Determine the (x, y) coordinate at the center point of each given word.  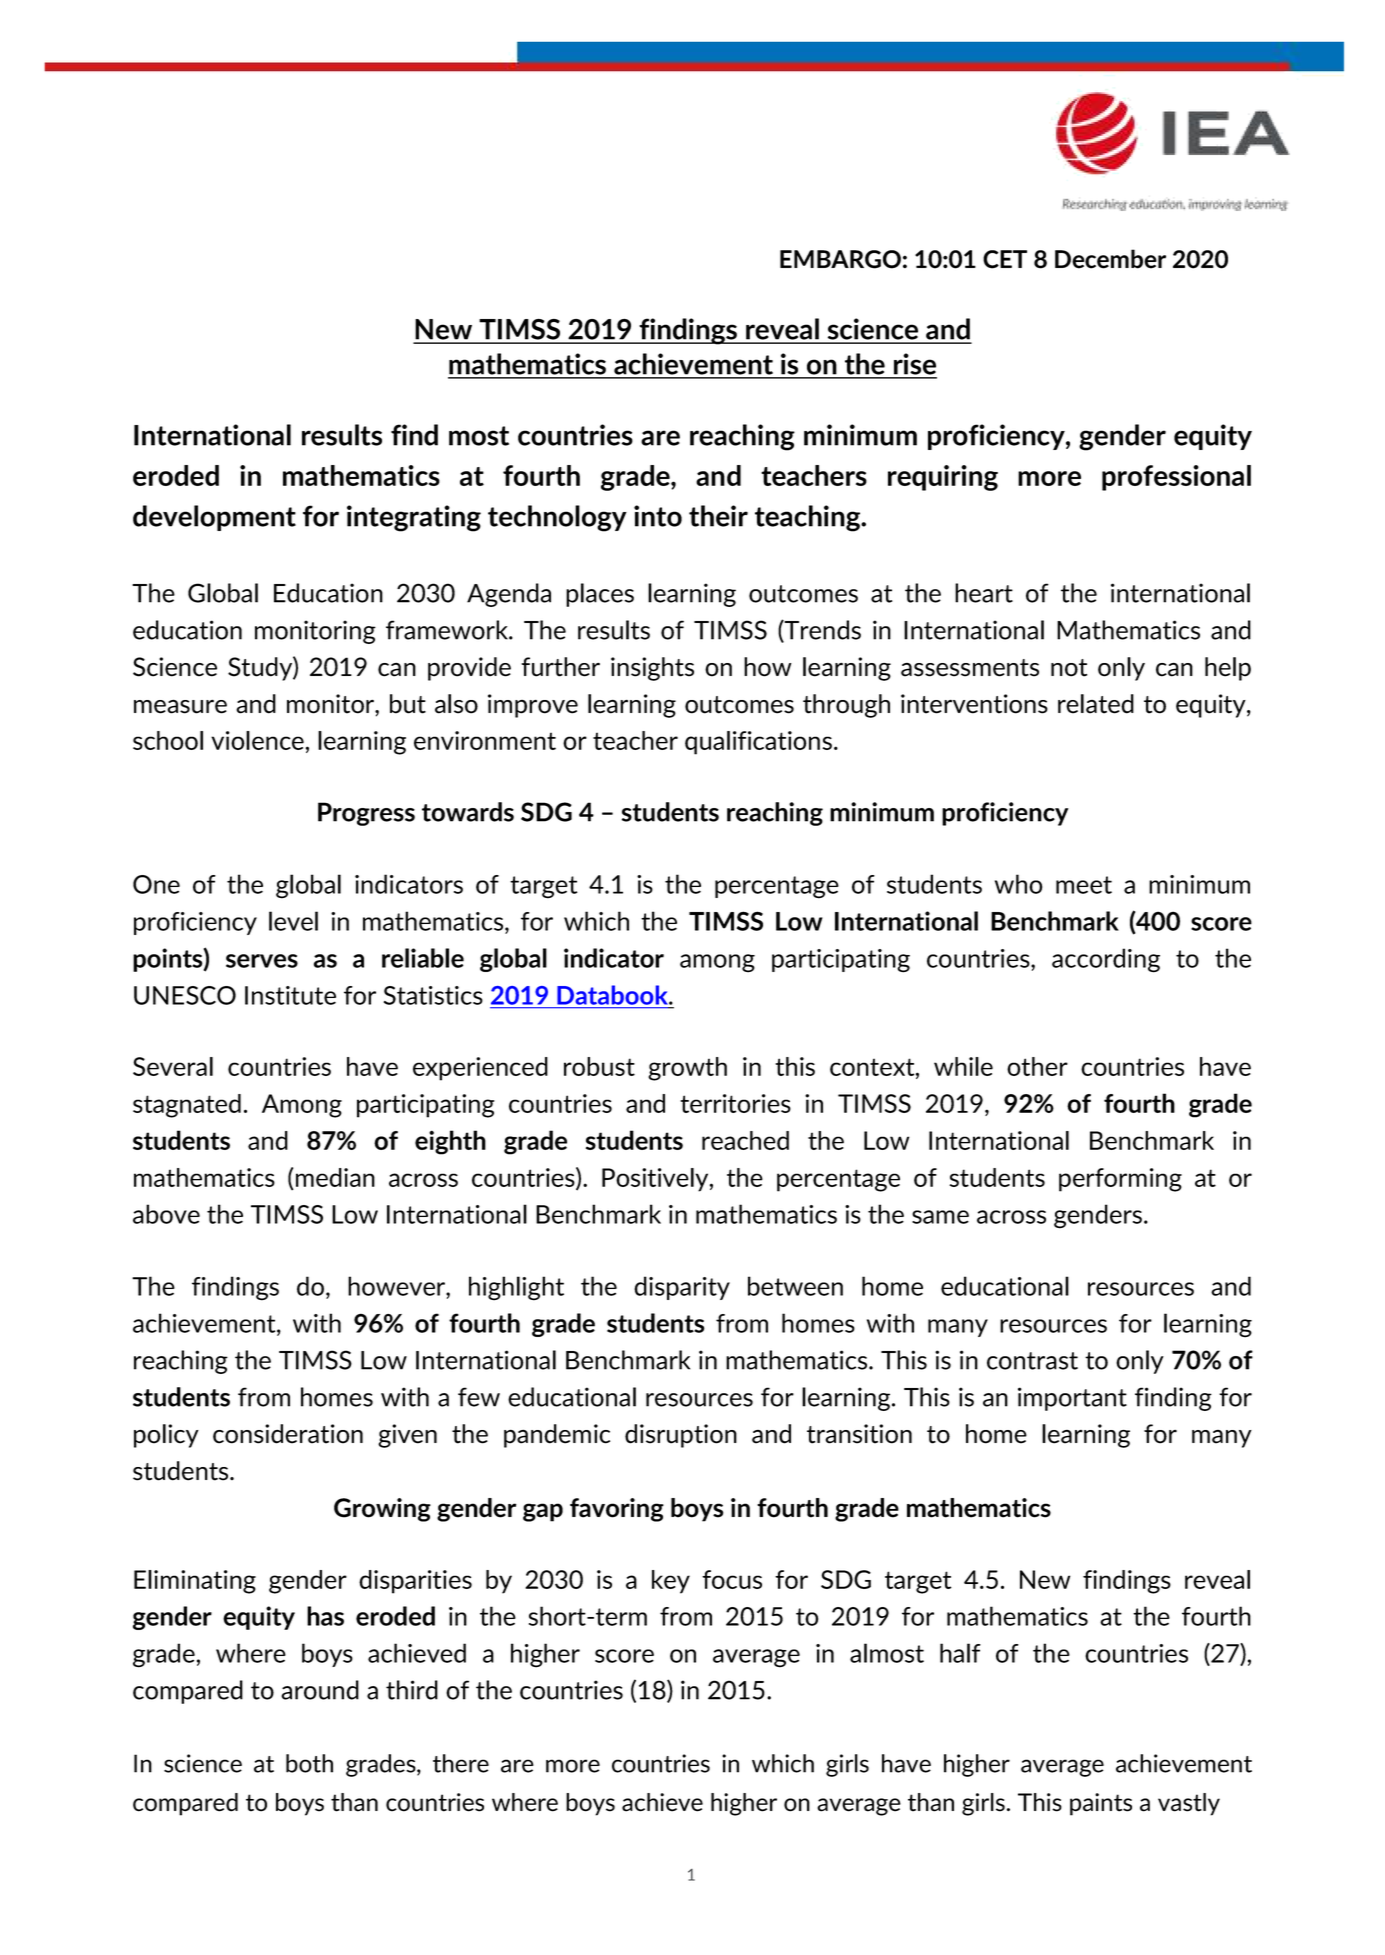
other (1037, 1066)
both (309, 1763)
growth (687, 1069)
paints (1101, 1804)
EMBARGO (840, 259)
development (214, 518)
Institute (290, 995)
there (461, 1763)
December (1110, 259)
